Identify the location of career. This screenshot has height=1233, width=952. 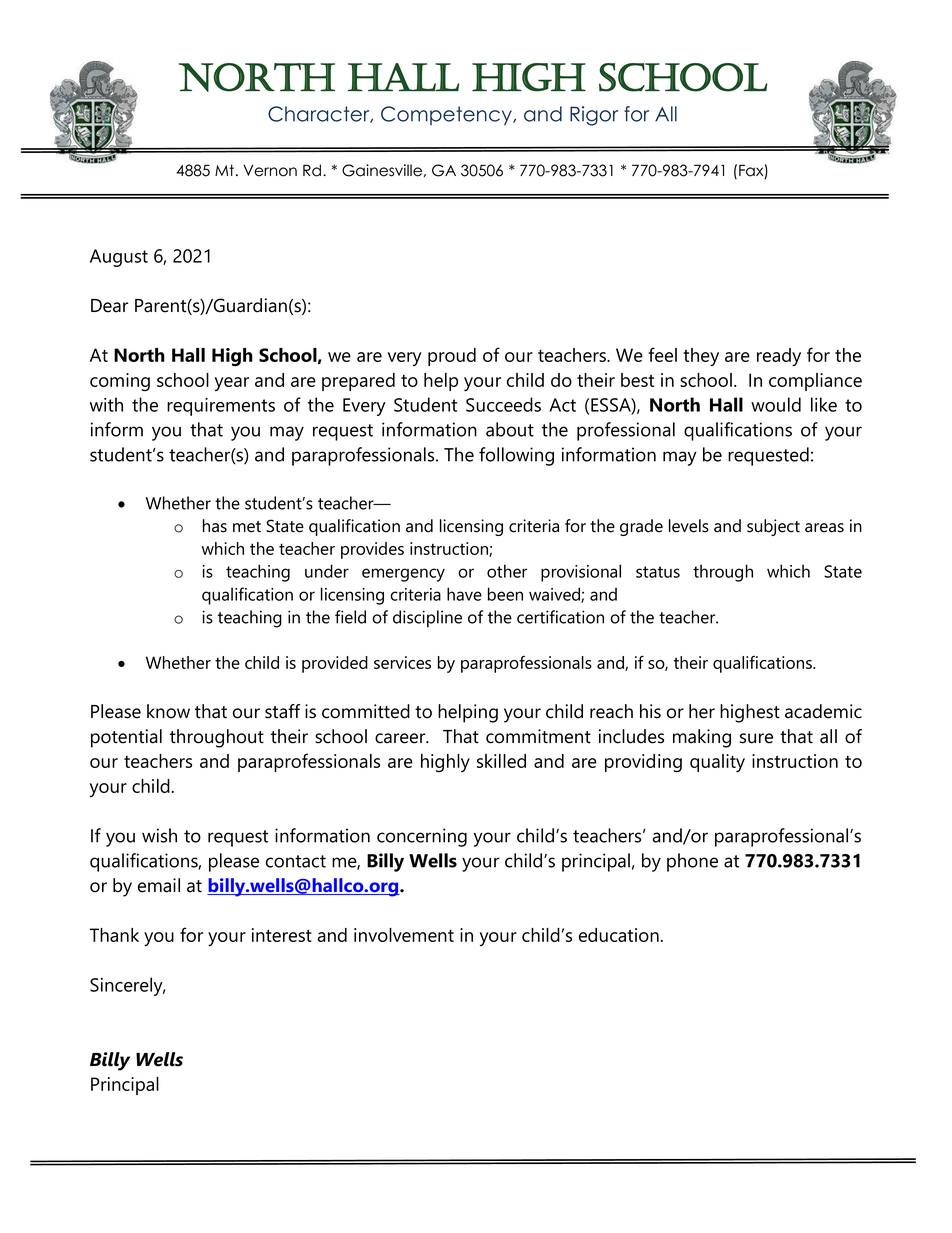
(401, 738).
